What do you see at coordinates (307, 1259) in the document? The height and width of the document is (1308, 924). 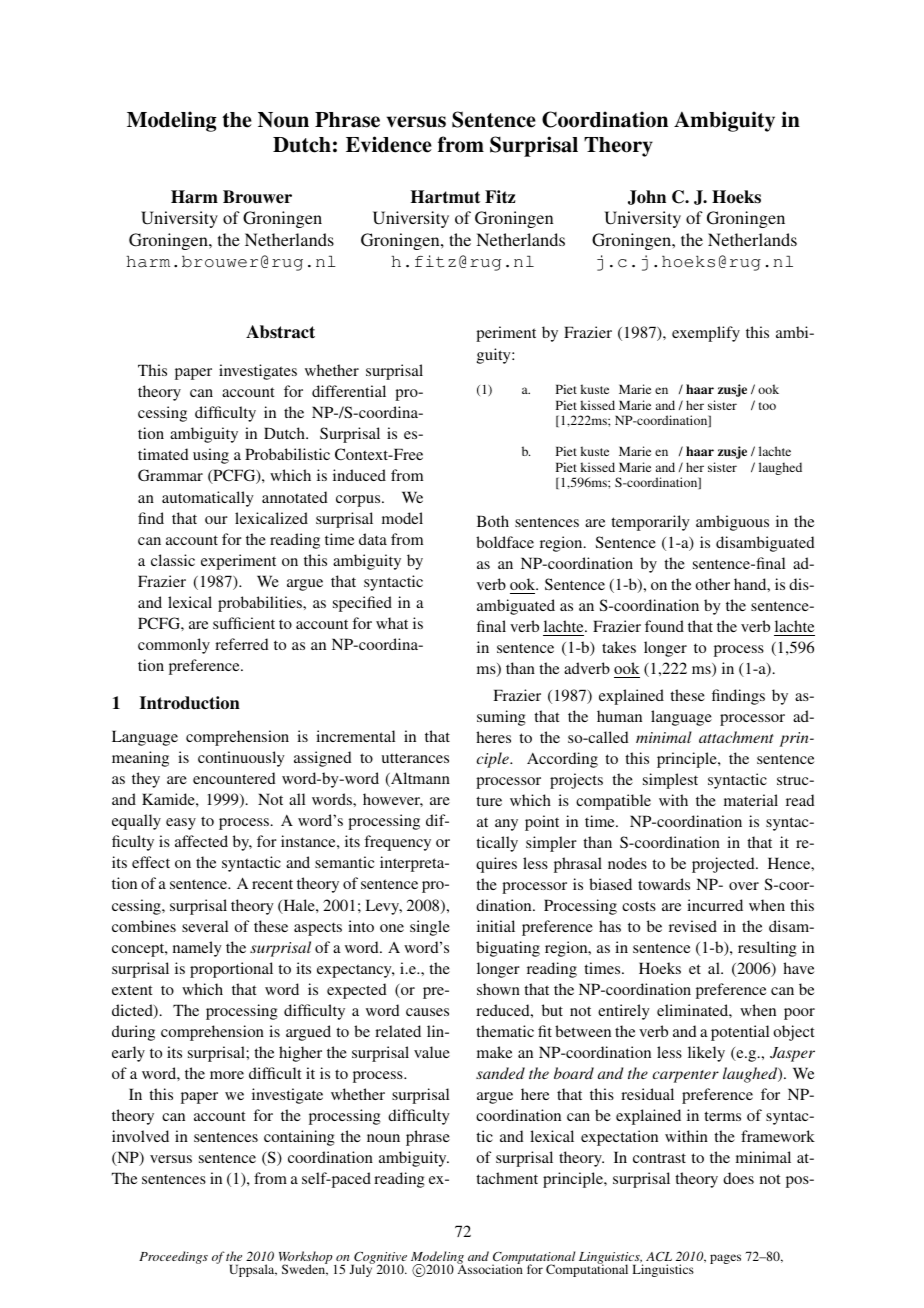 I see `Workshop` at bounding box center [307, 1259].
